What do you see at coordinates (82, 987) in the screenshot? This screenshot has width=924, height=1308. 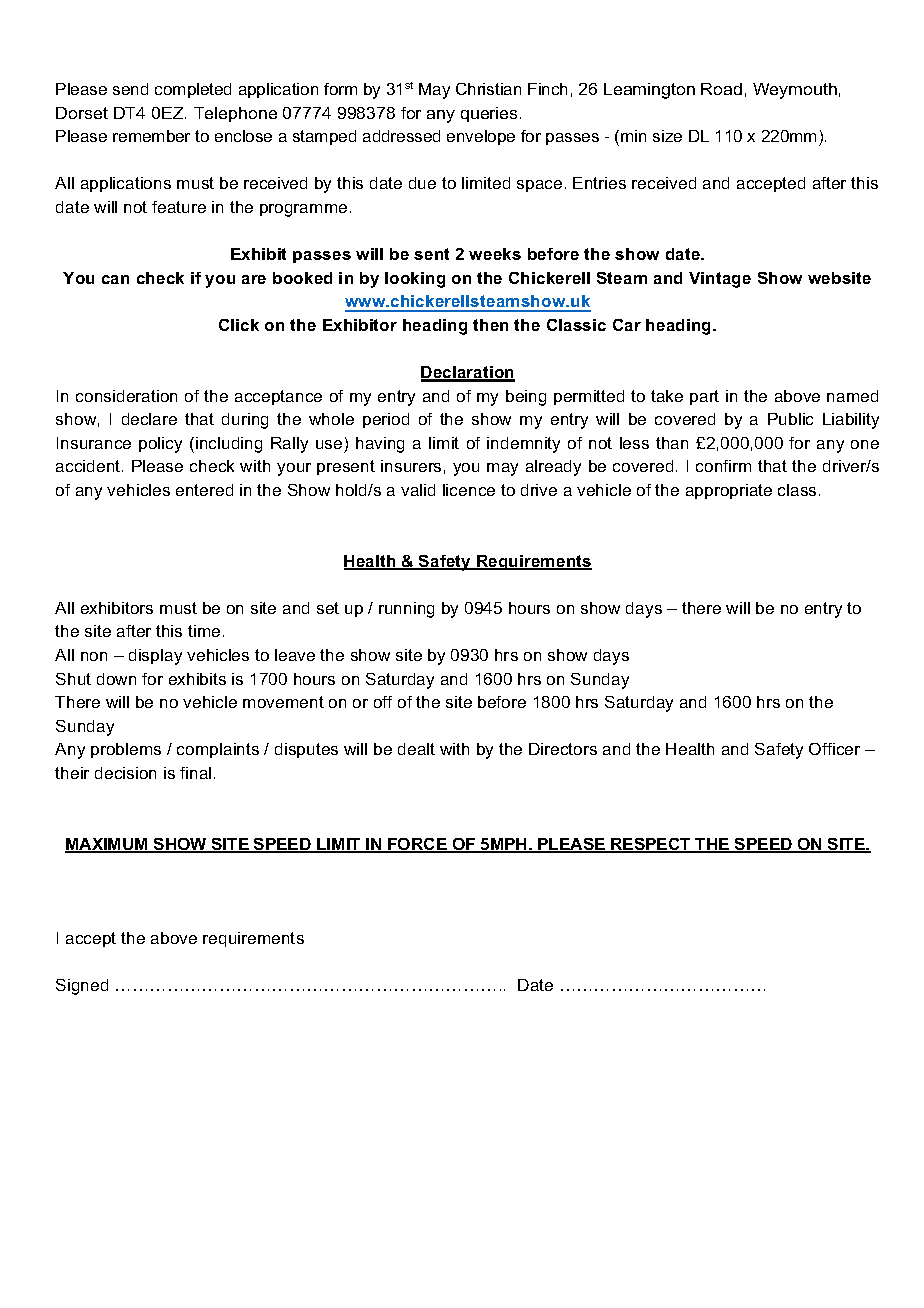 I see `Signed` at bounding box center [82, 987].
